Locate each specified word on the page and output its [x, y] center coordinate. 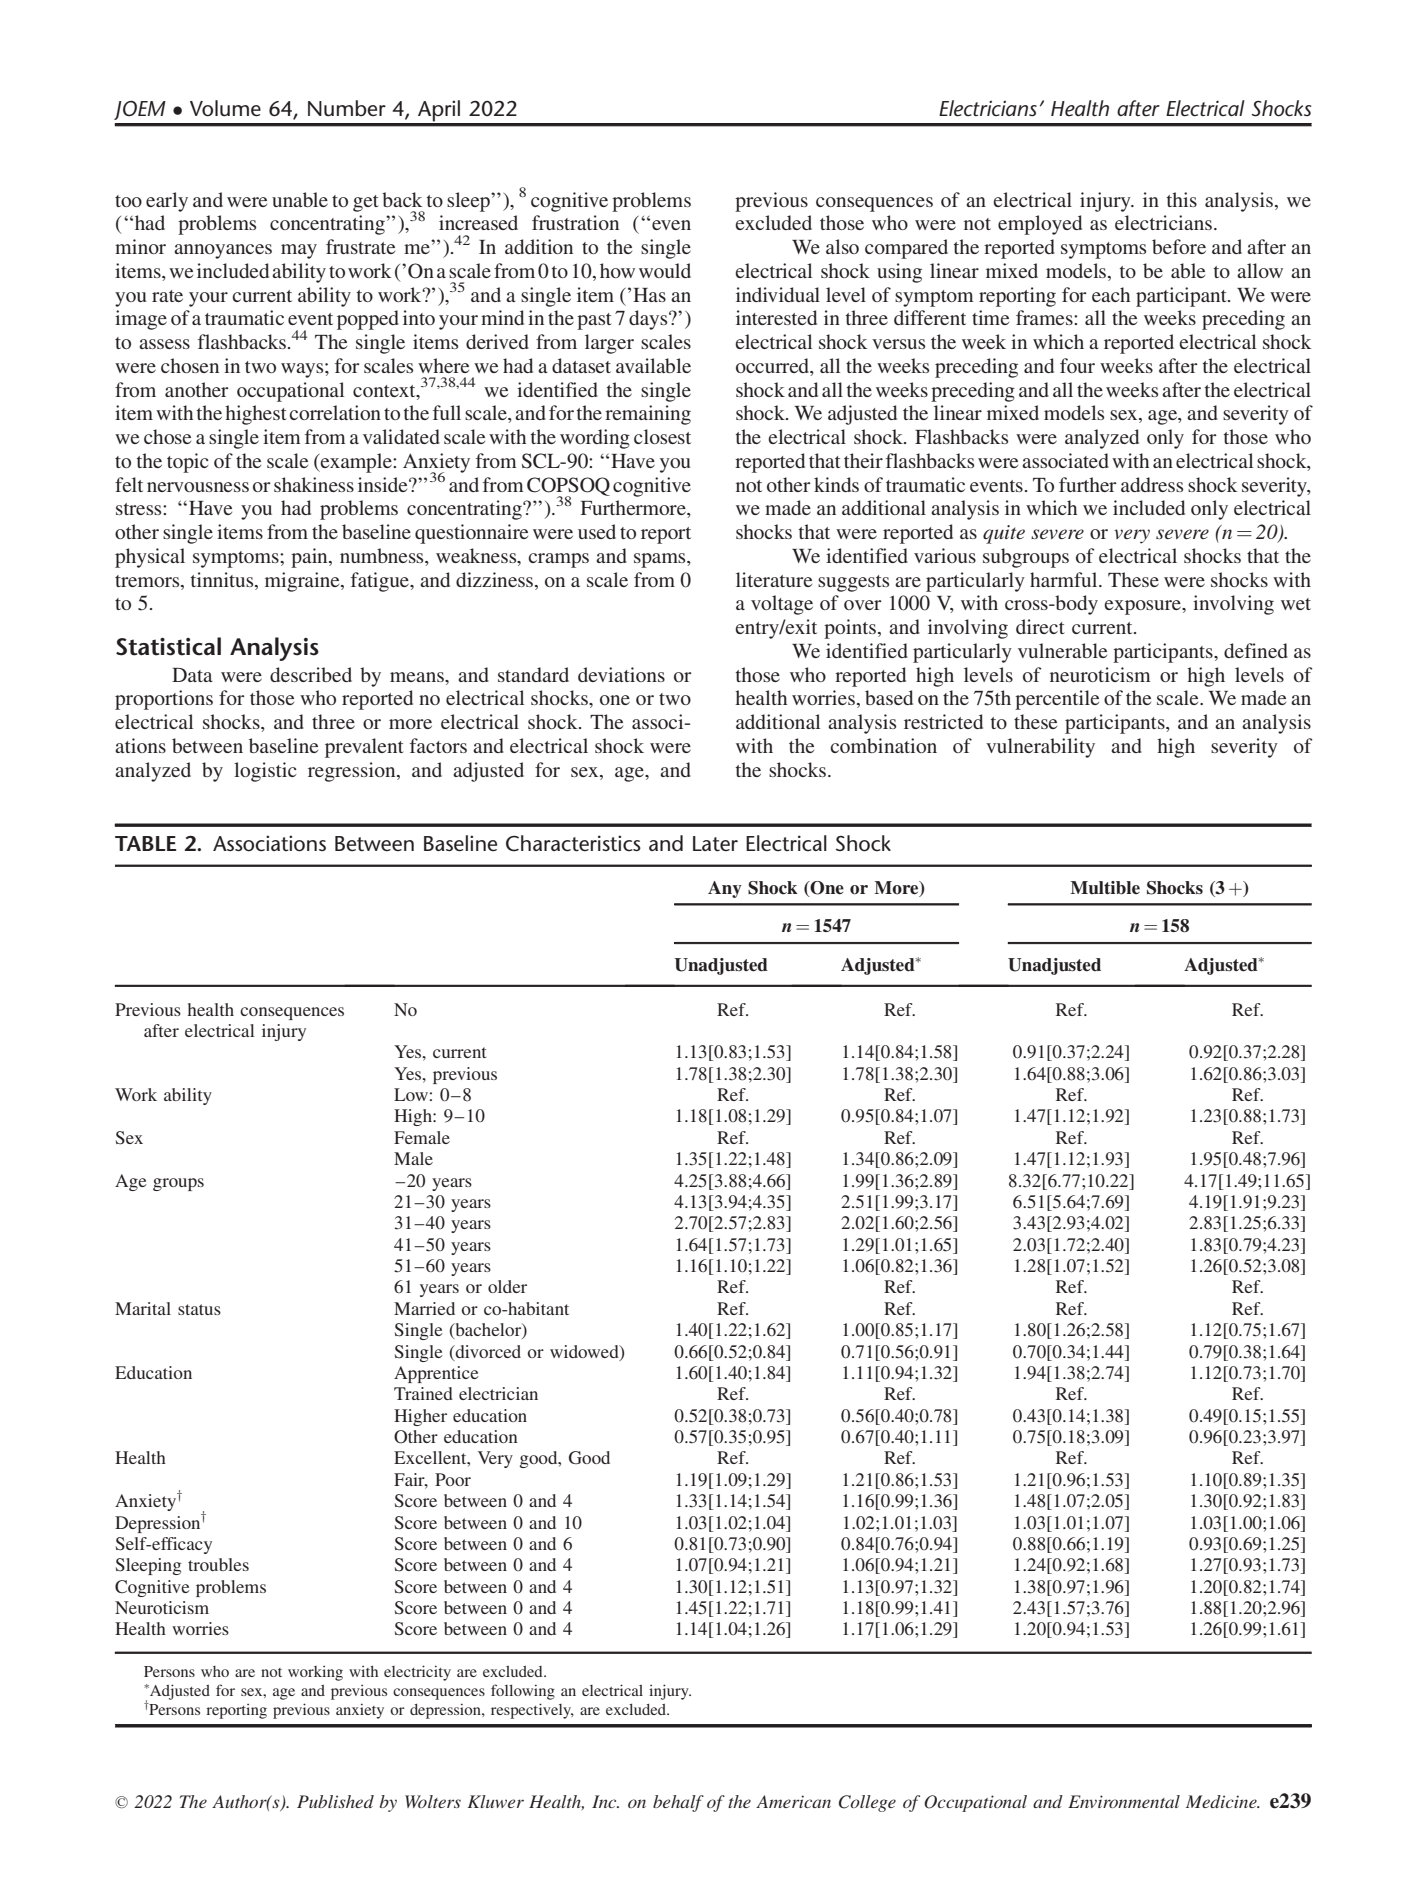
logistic [265, 772]
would [665, 270]
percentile [1057, 700]
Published [335, 1801]
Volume [225, 108]
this [1182, 199]
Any [725, 889]
